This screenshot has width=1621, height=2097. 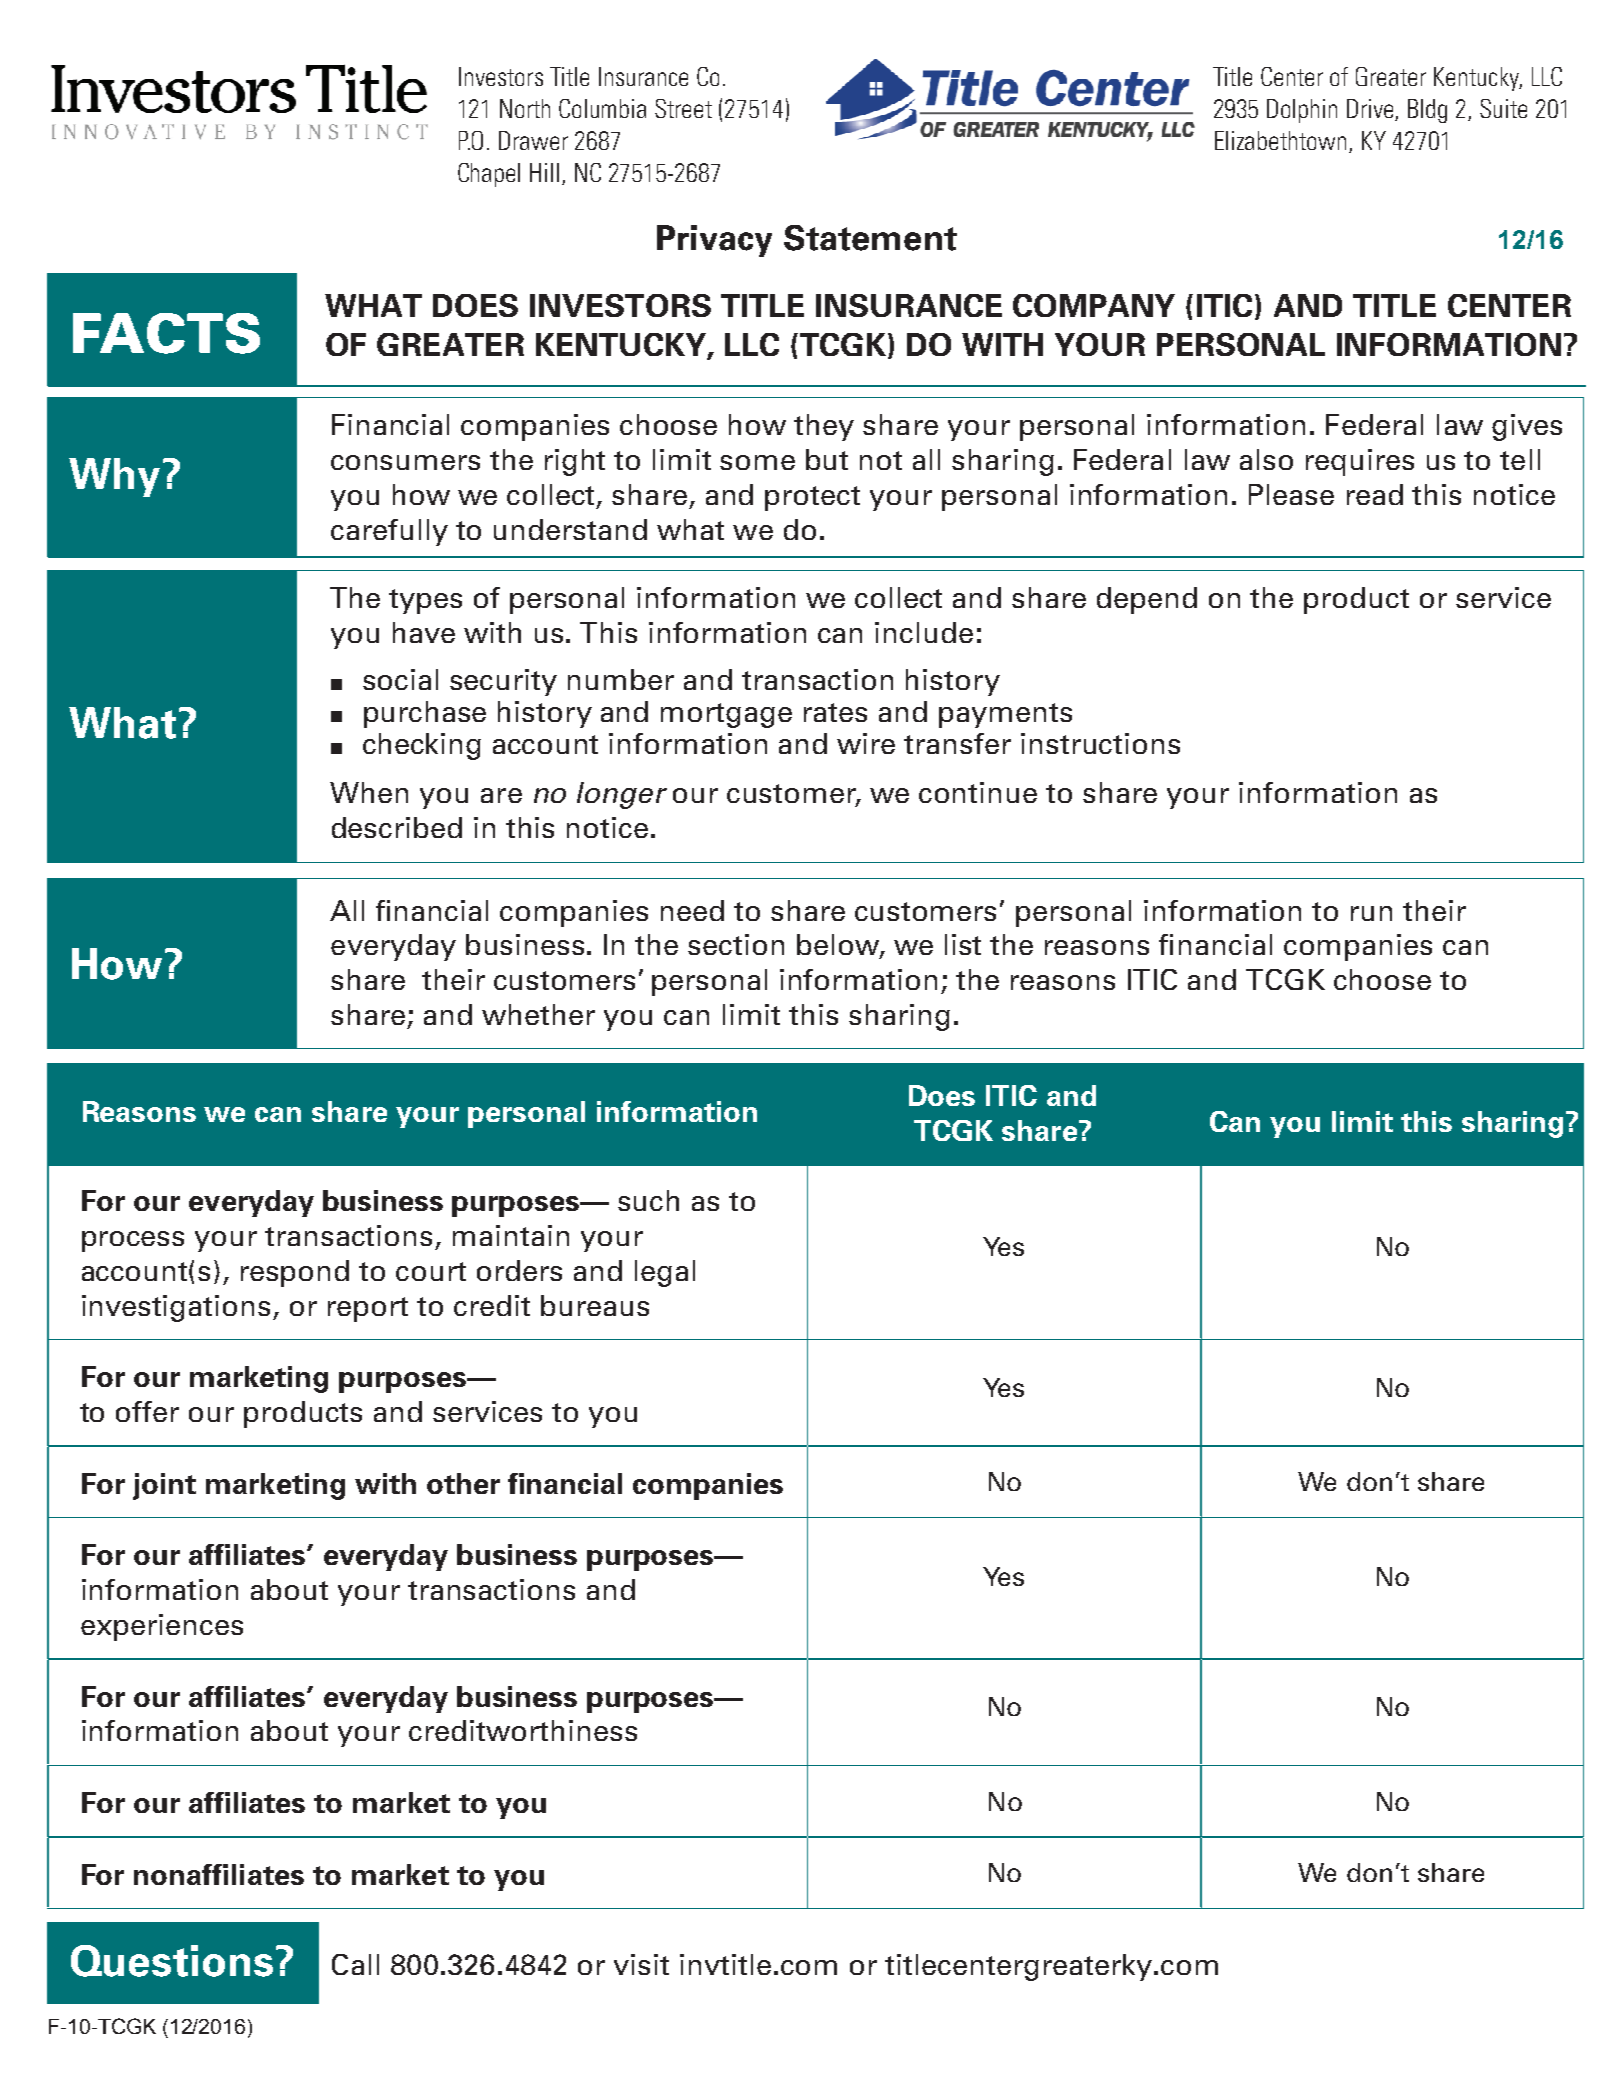 What do you see at coordinates (1427, 111) in the screenshot?
I see `Bldg` at bounding box center [1427, 111].
